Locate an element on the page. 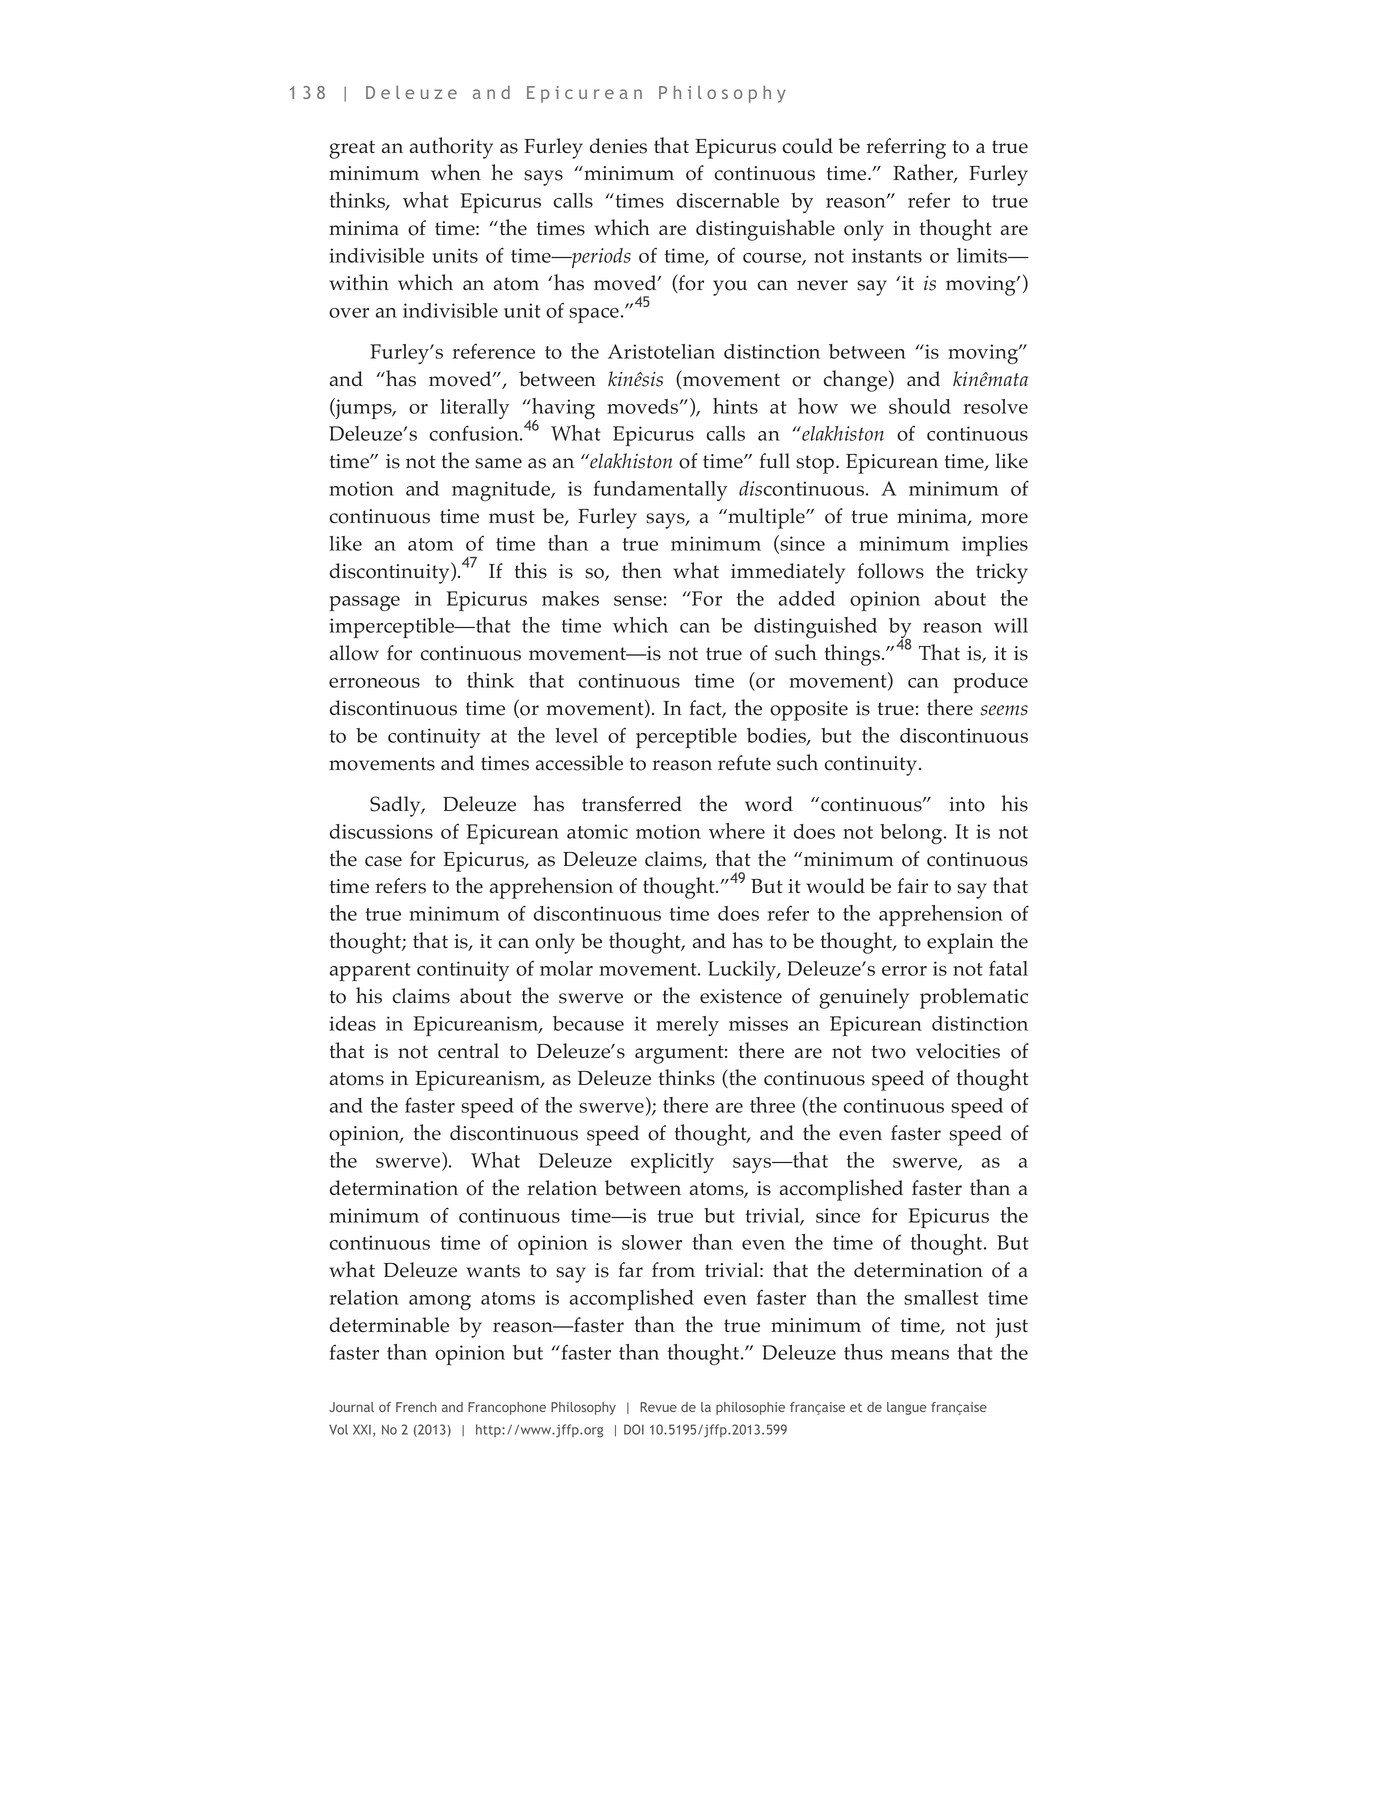 This document has height=1810, width=1399. passage is located at coordinates (364, 603).
